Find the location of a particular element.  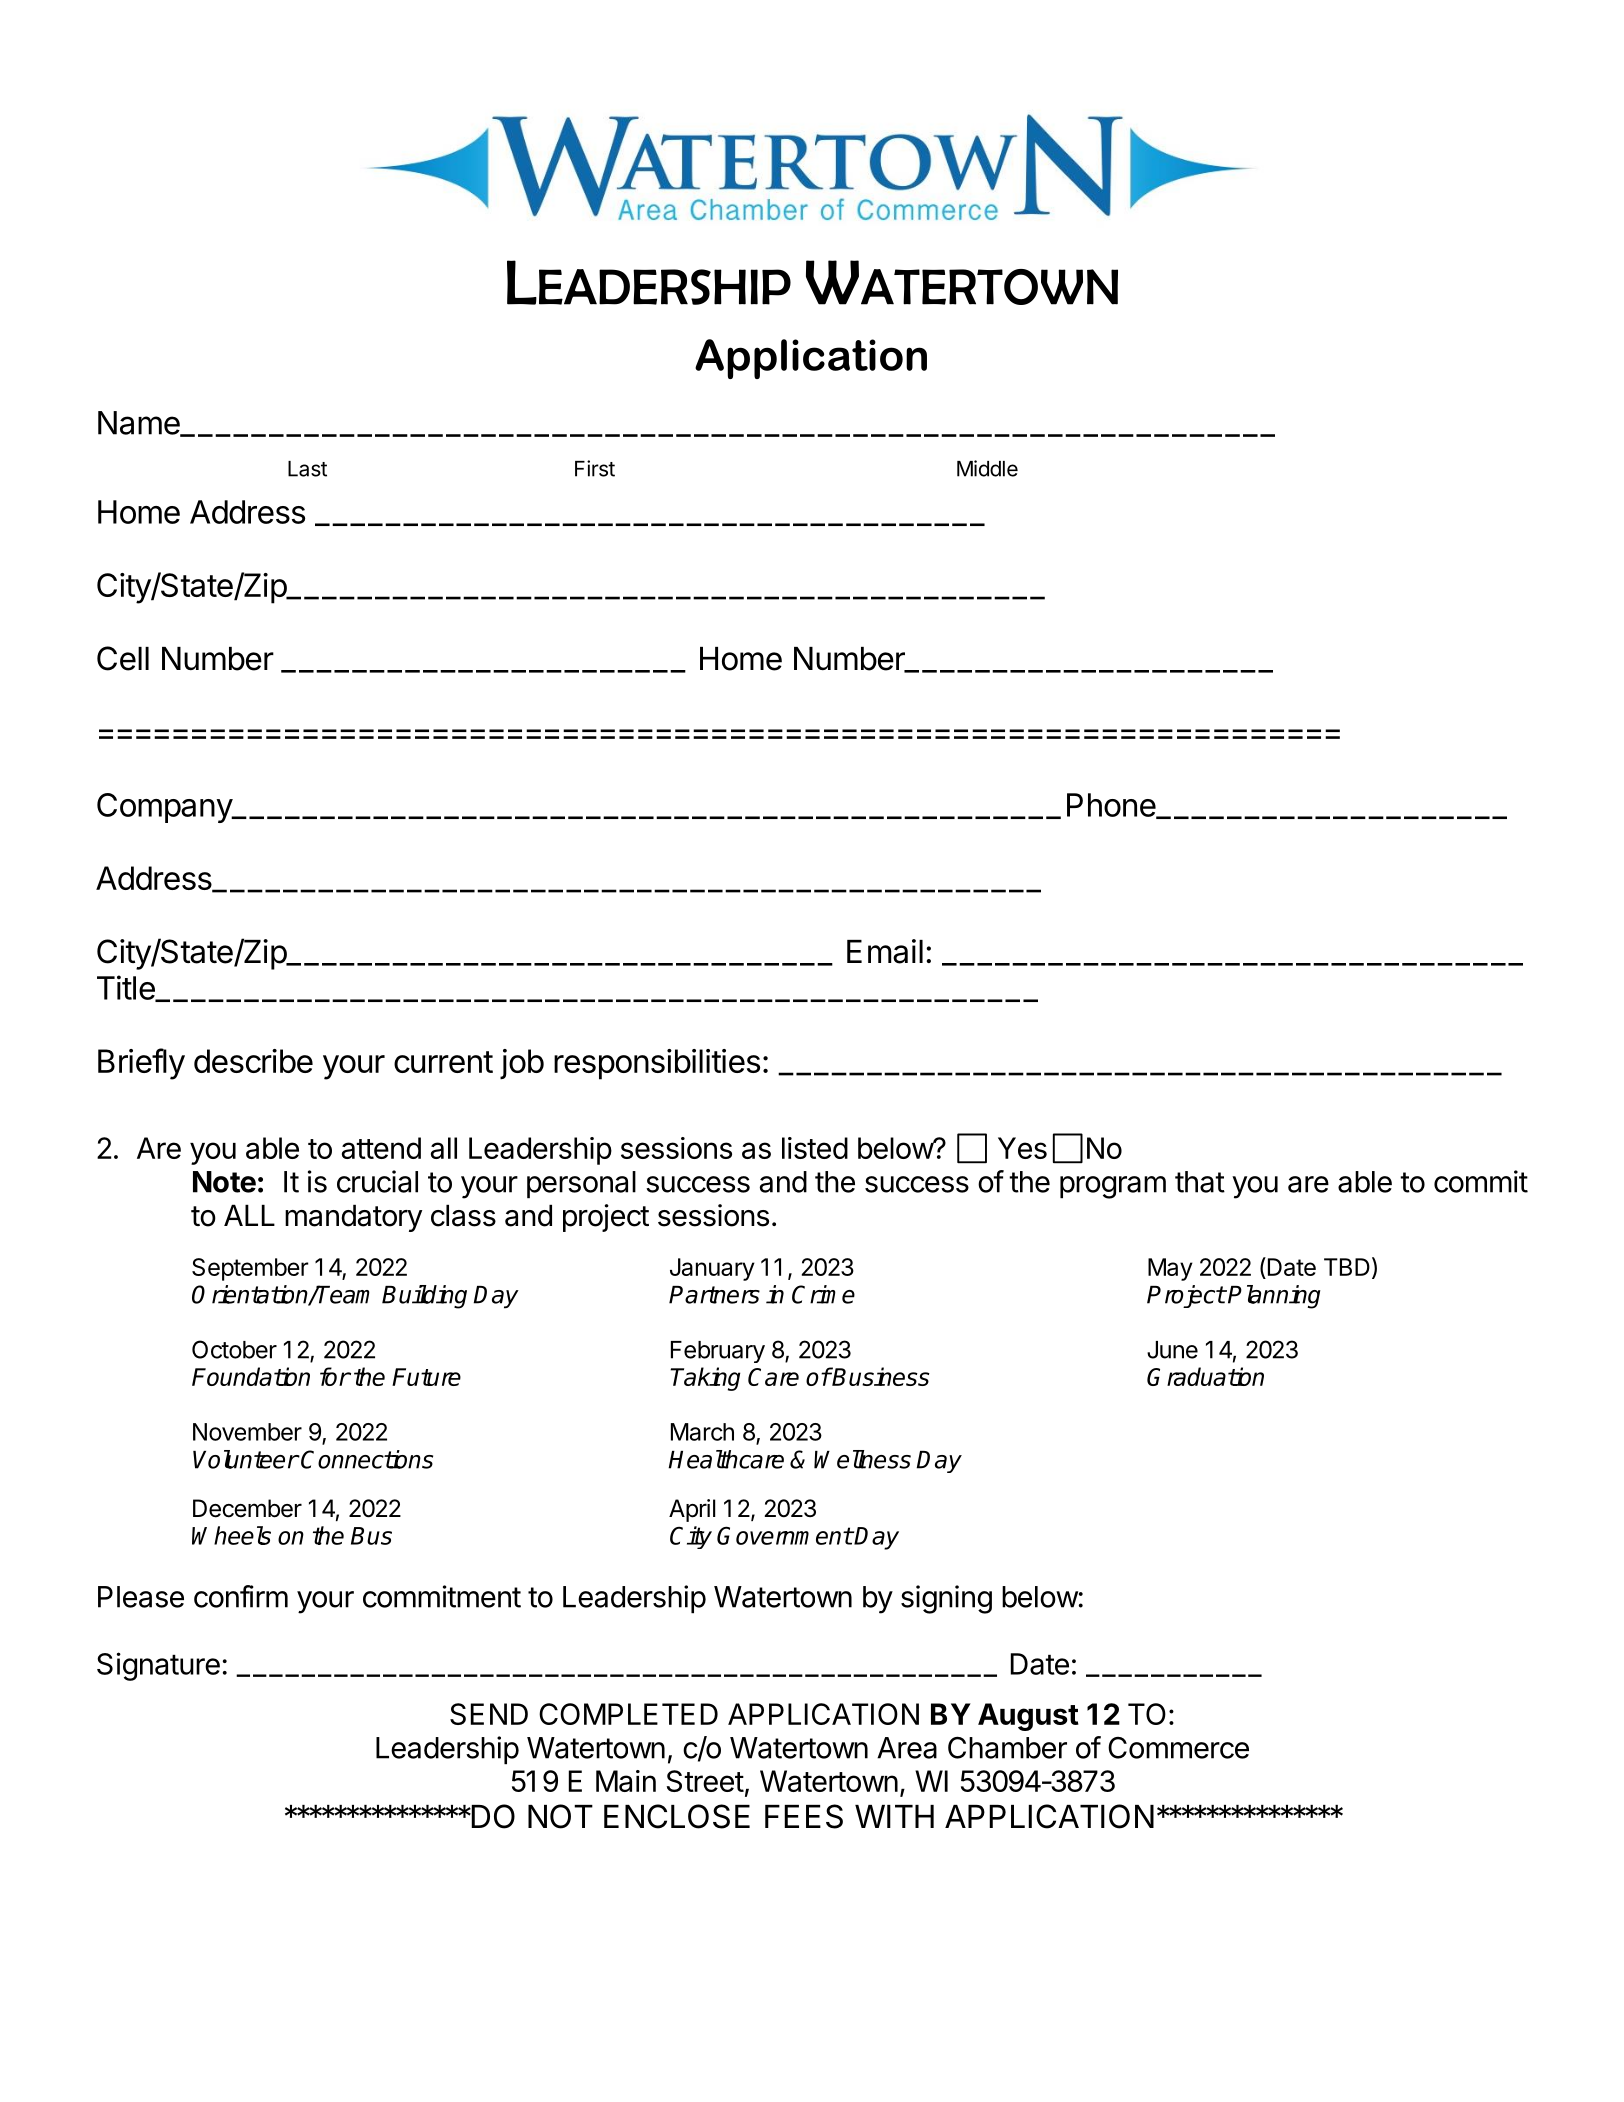

that is located at coordinates (1200, 1182).
